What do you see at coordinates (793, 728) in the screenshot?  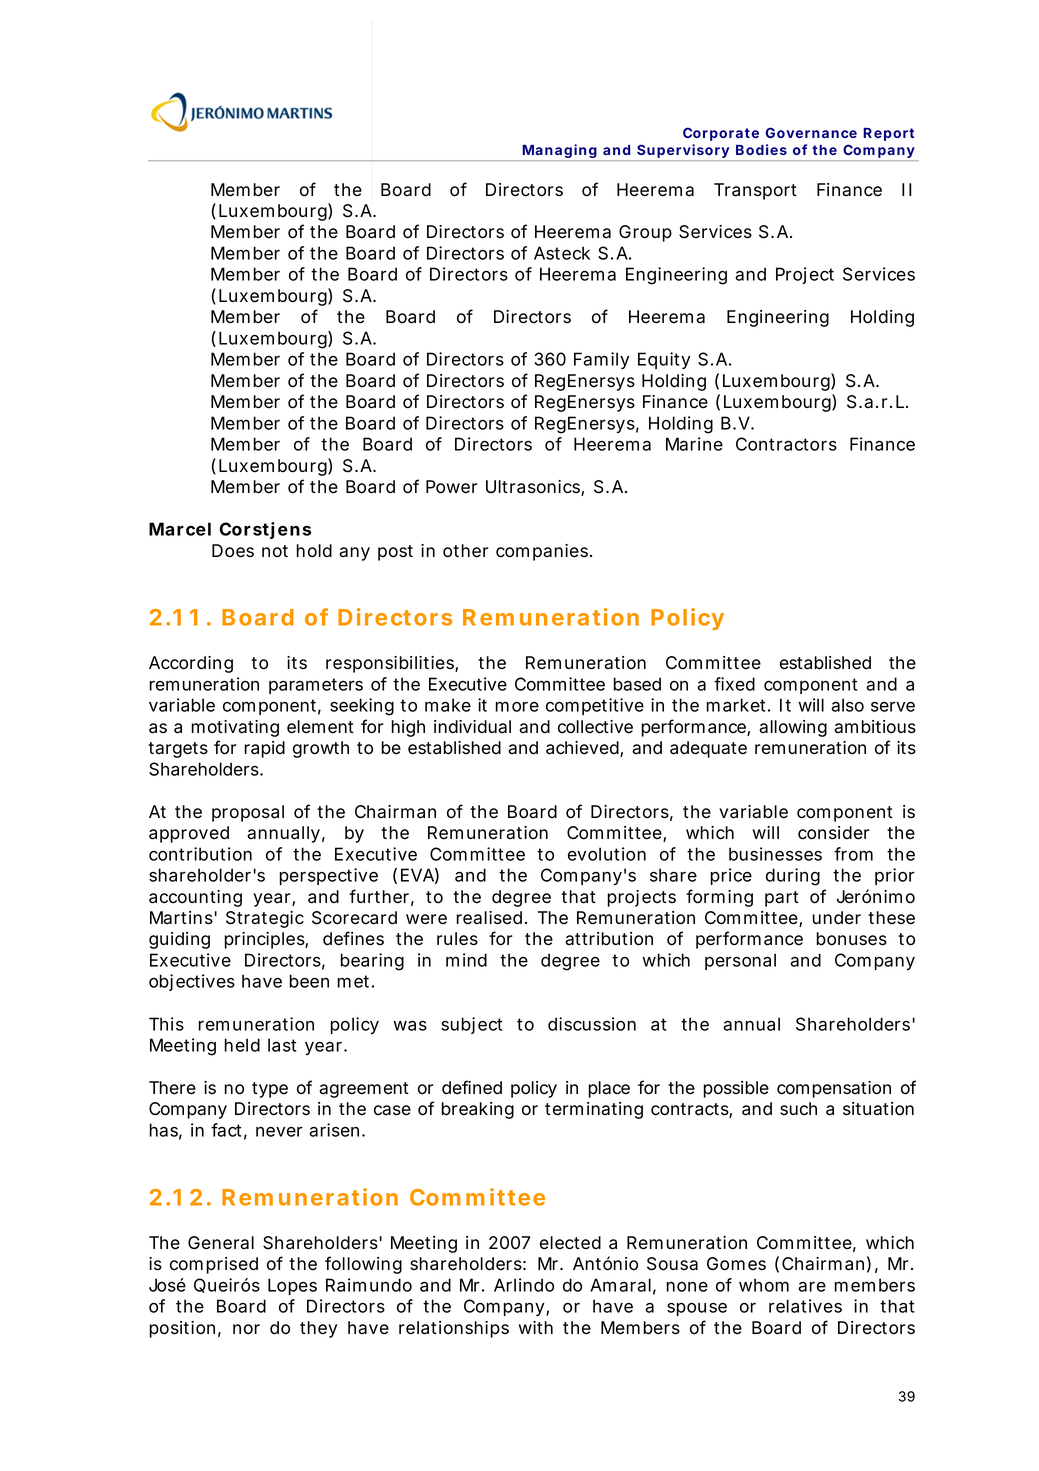 I see `allowing` at bounding box center [793, 728].
